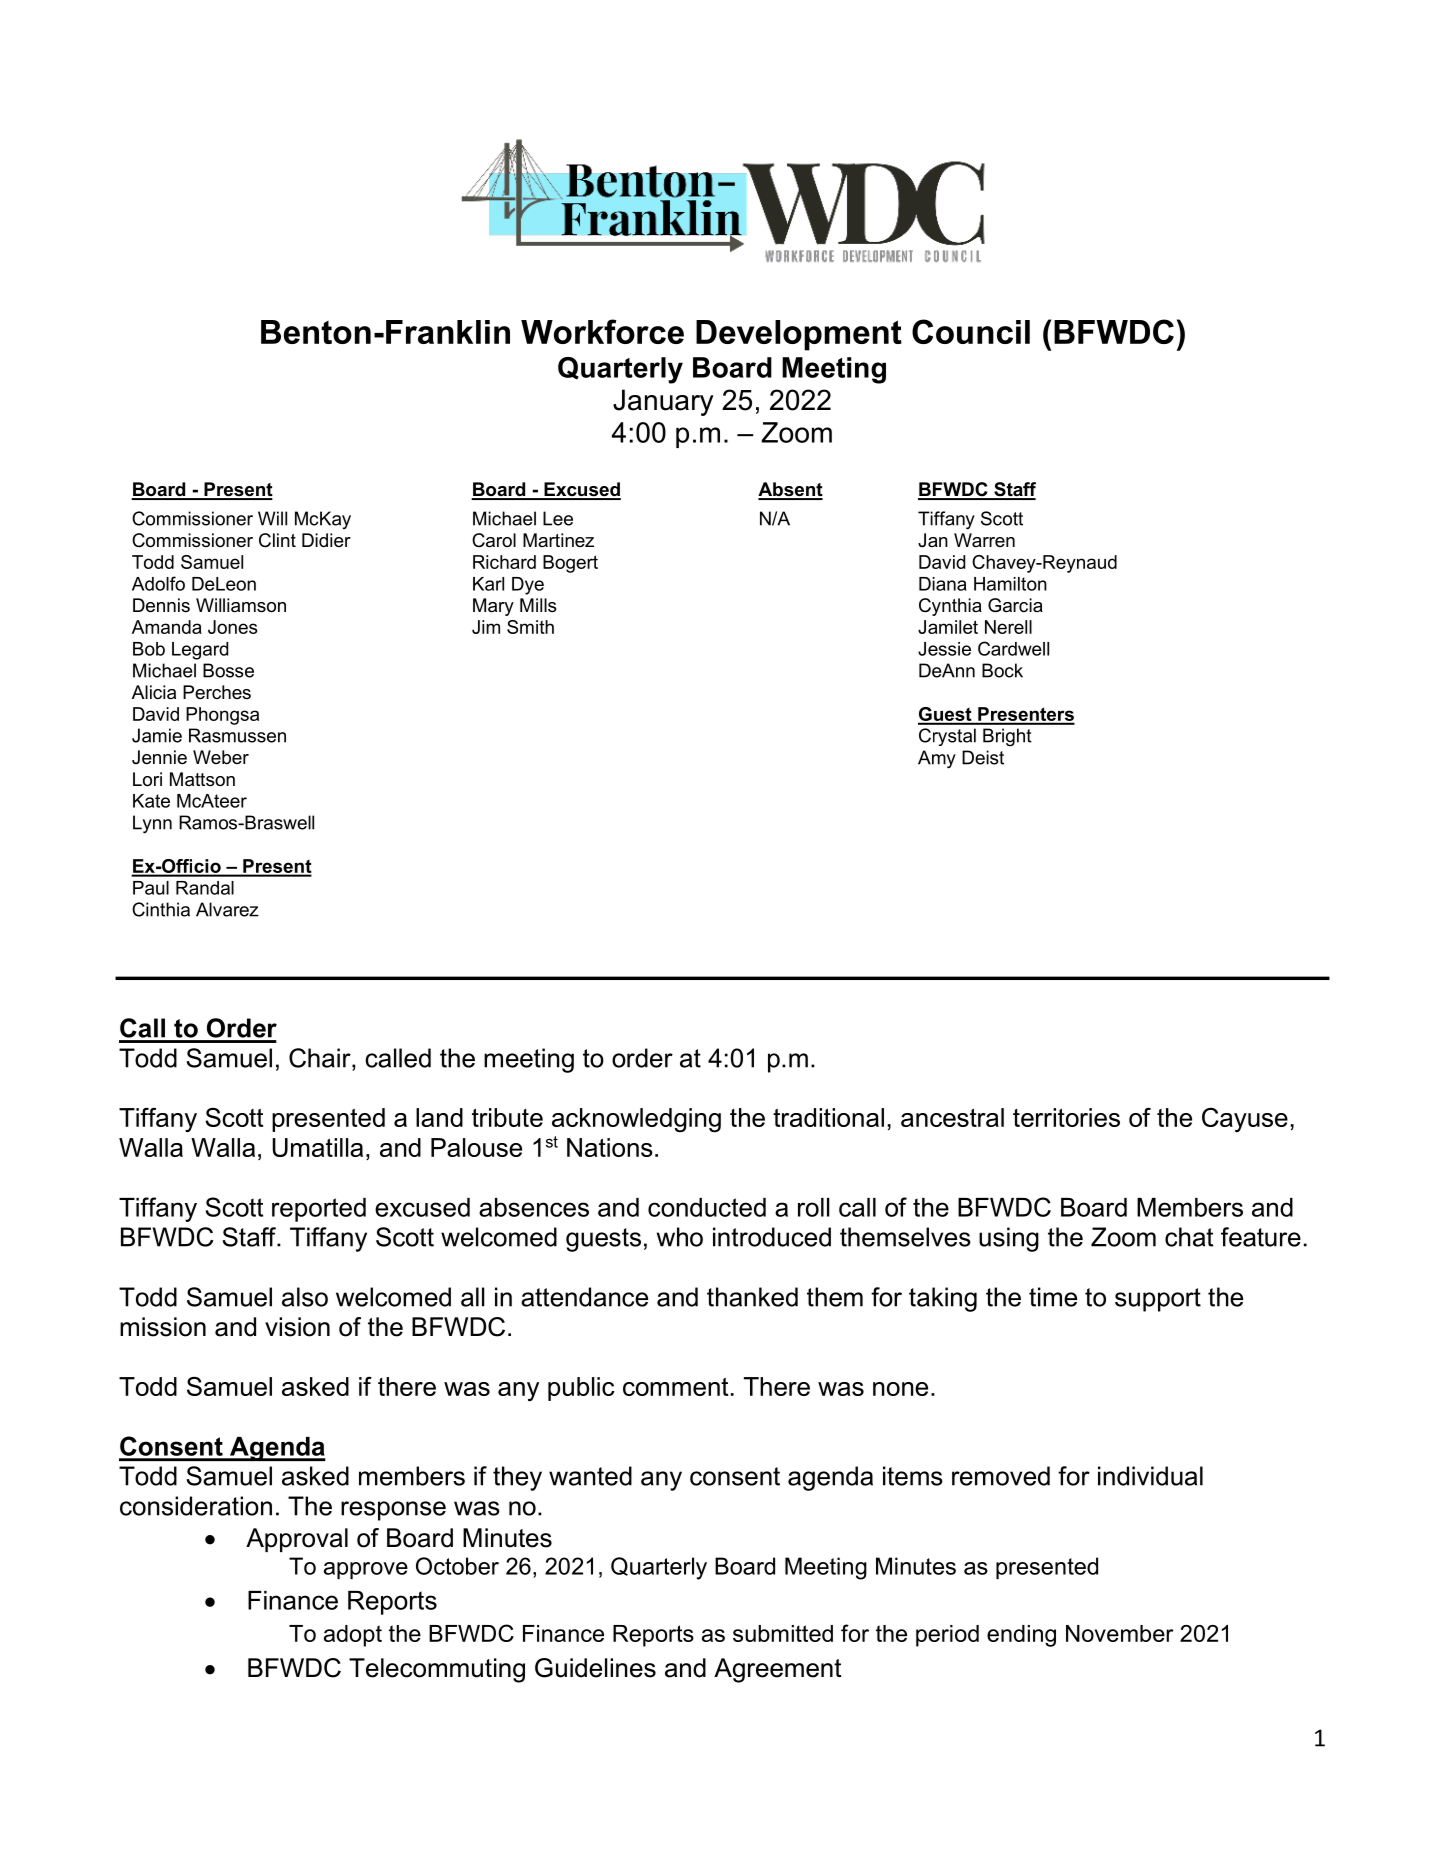 The image size is (1445, 1870). I want to click on submitted, so click(783, 1633).
